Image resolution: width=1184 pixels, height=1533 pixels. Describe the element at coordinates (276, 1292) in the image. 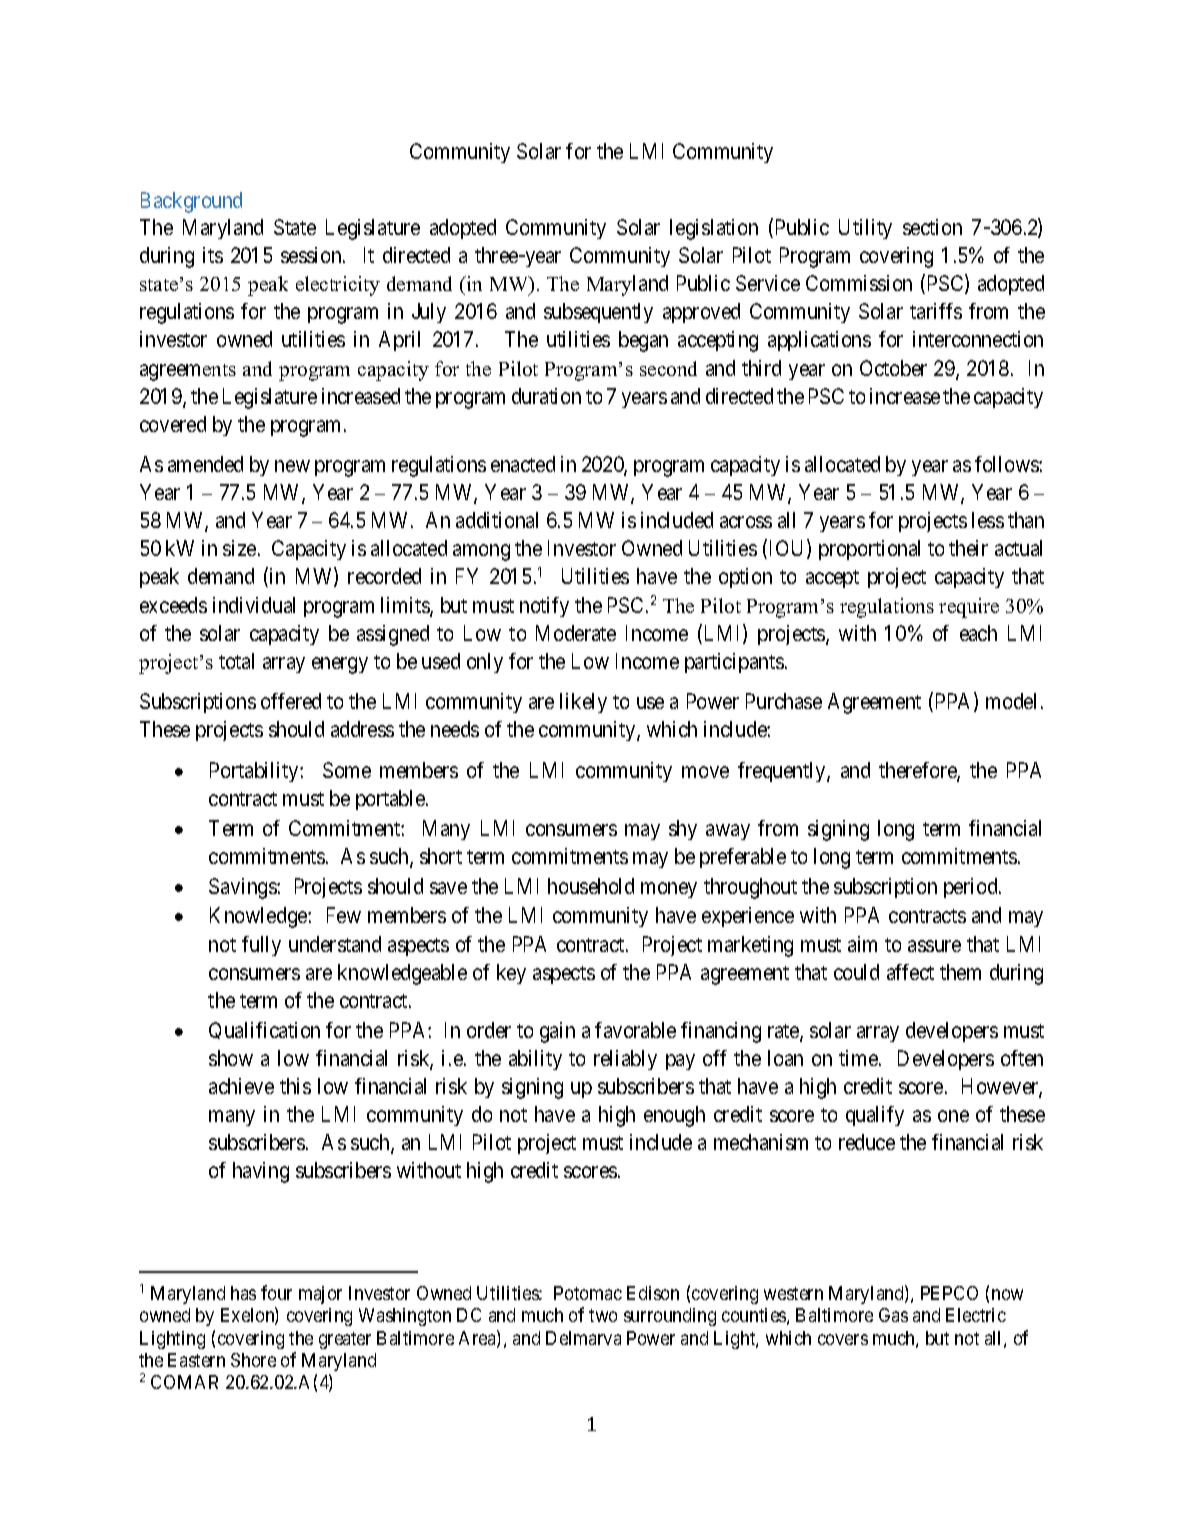

I see `four` at that location.
